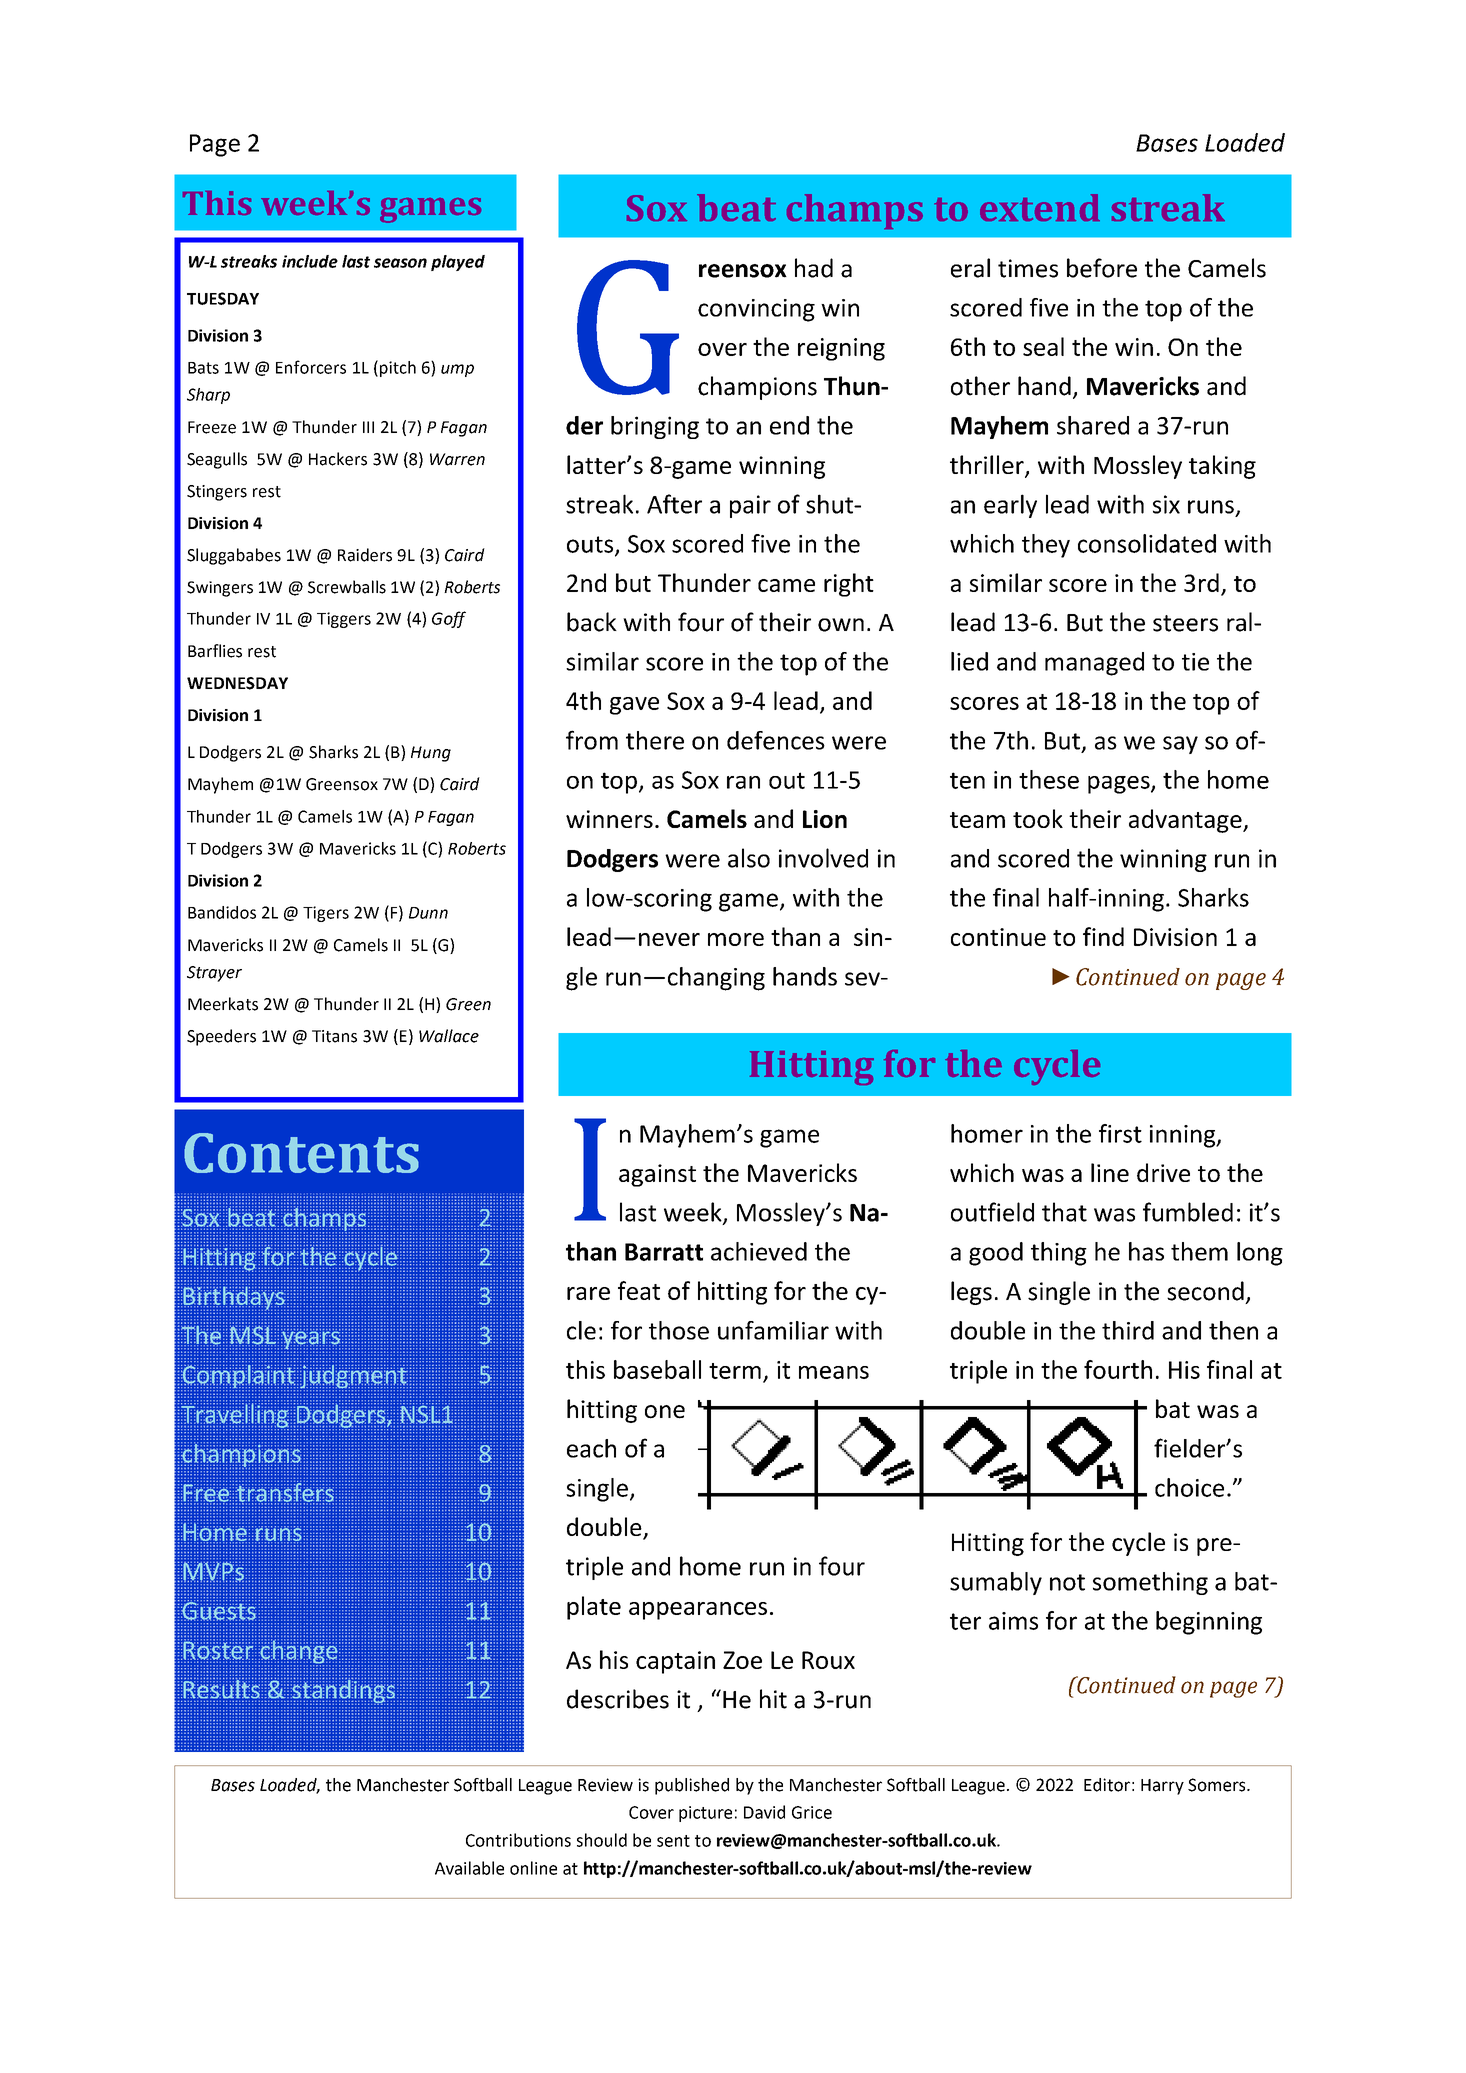  What do you see at coordinates (469, 1868) in the screenshot?
I see `Available` at bounding box center [469, 1868].
